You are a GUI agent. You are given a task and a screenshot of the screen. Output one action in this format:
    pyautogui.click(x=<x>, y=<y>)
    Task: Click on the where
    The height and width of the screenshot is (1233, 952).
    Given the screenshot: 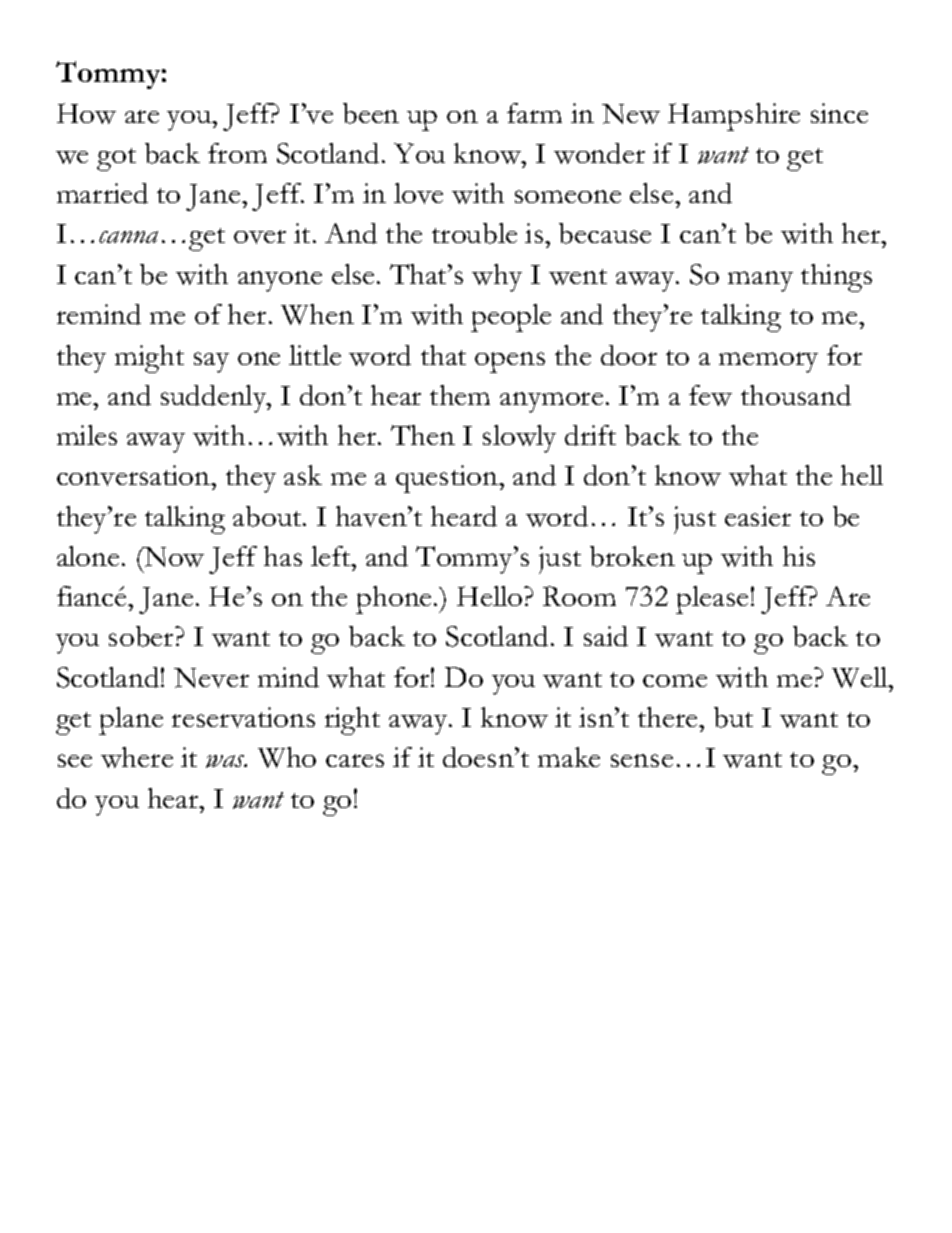 What is the action you would take?
    pyautogui.click(x=137, y=757)
